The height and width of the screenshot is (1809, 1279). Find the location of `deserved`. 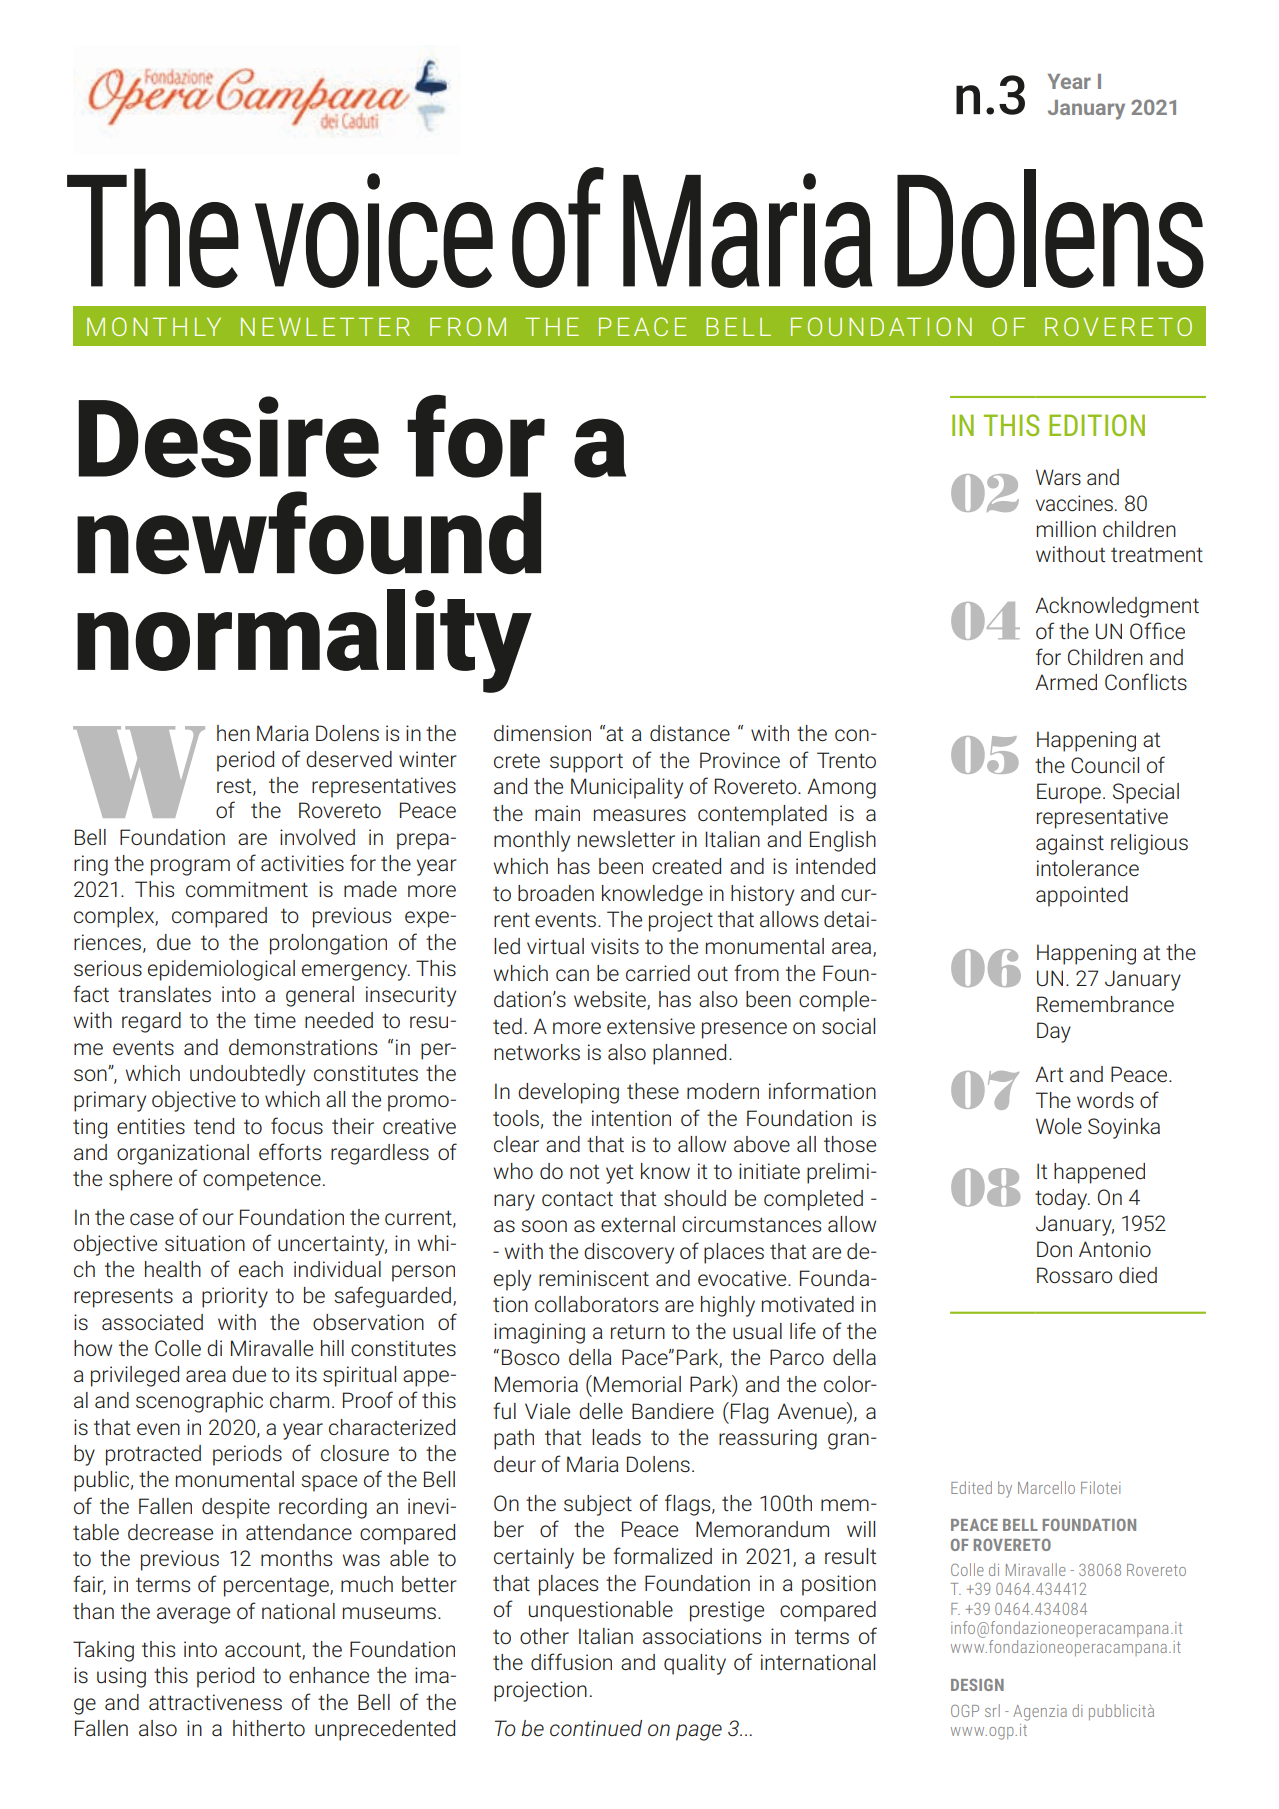

deserved is located at coordinates (349, 759).
